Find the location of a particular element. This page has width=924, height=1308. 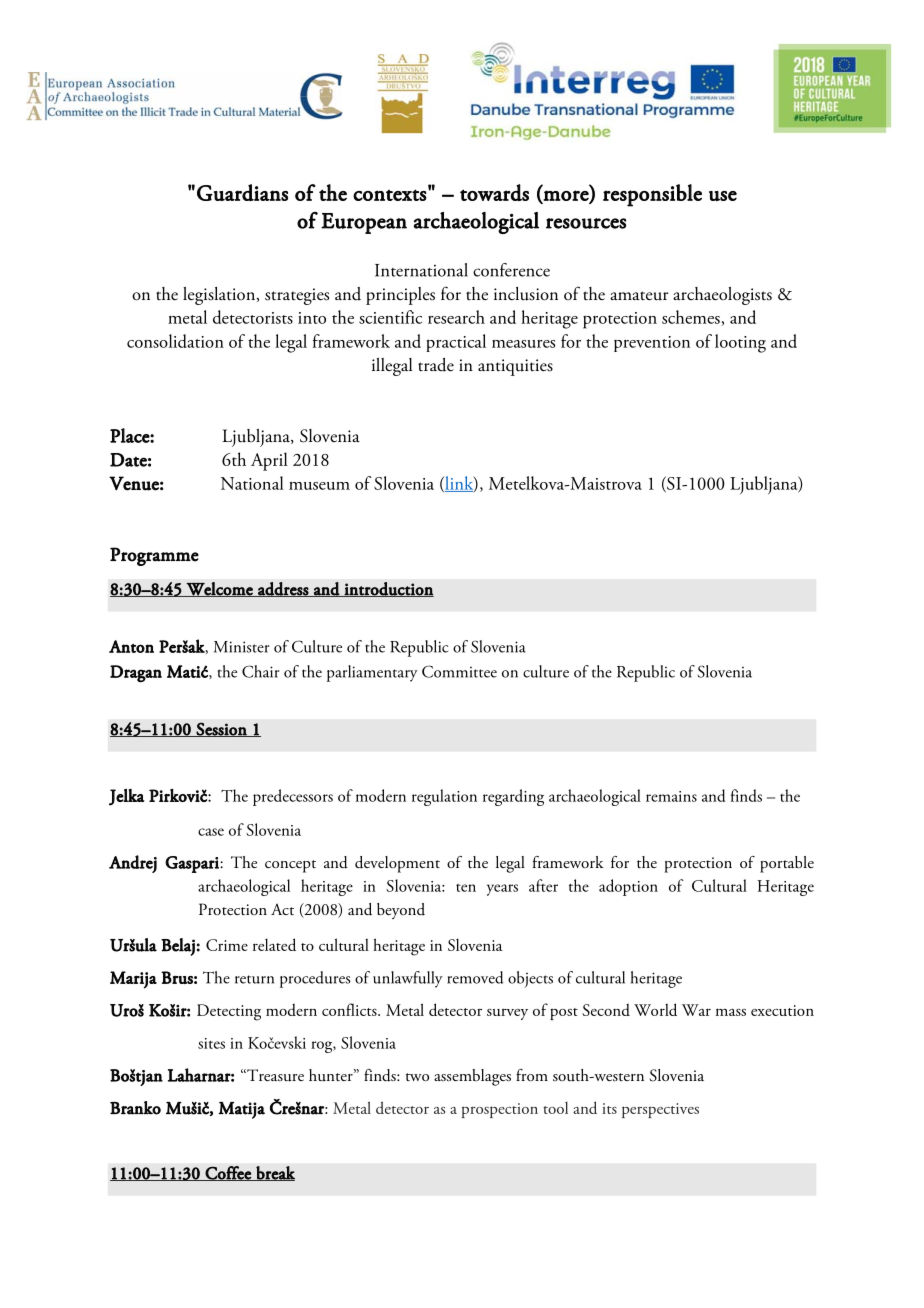

towards is located at coordinates (494, 192).
